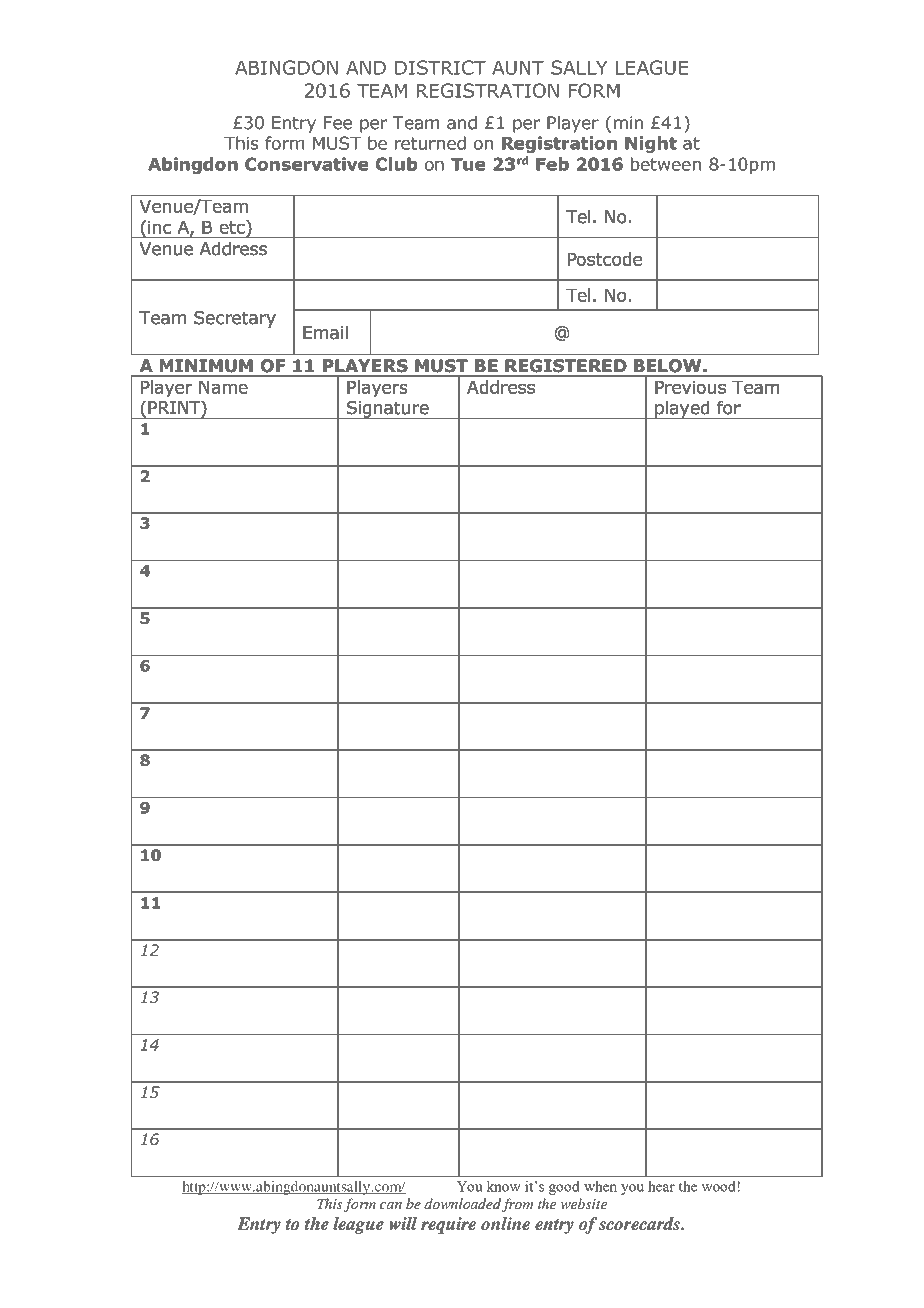 The image size is (924, 1308). Describe the element at coordinates (388, 410) in the screenshot. I see `Signature` at that location.
